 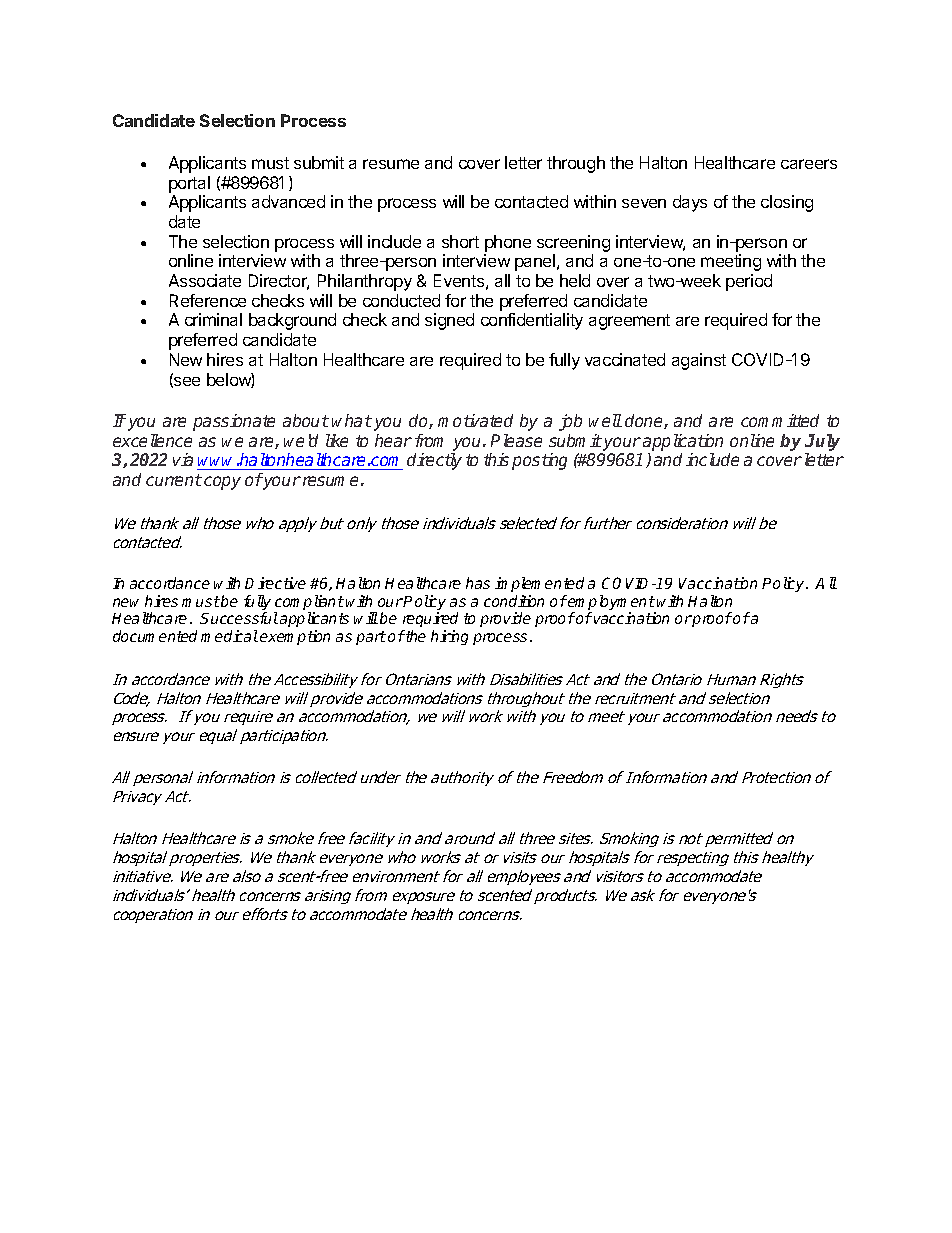 What do you see at coordinates (809, 164) in the document?
I see `careers` at bounding box center [809, 164].
